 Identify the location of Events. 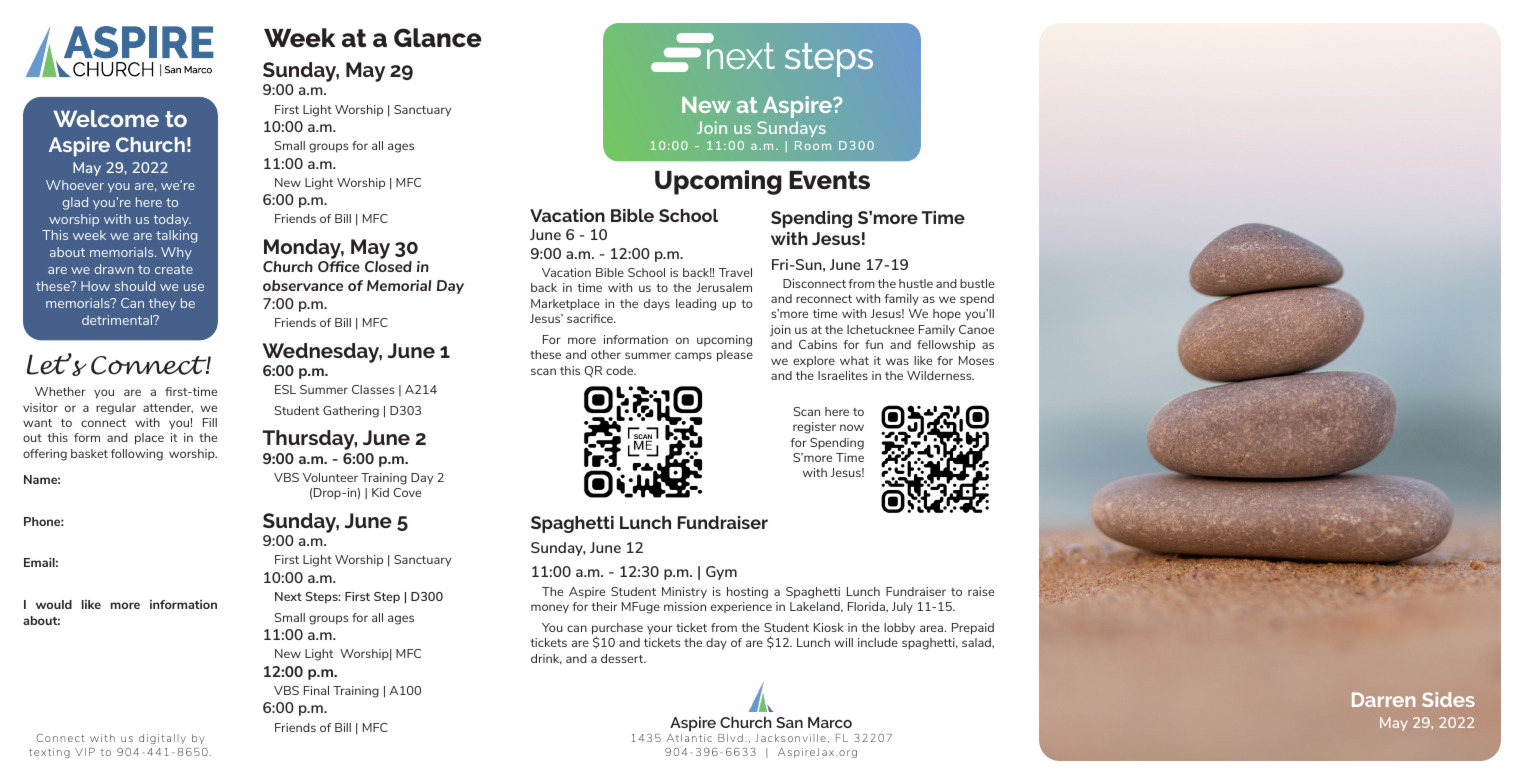
(829, 180).
